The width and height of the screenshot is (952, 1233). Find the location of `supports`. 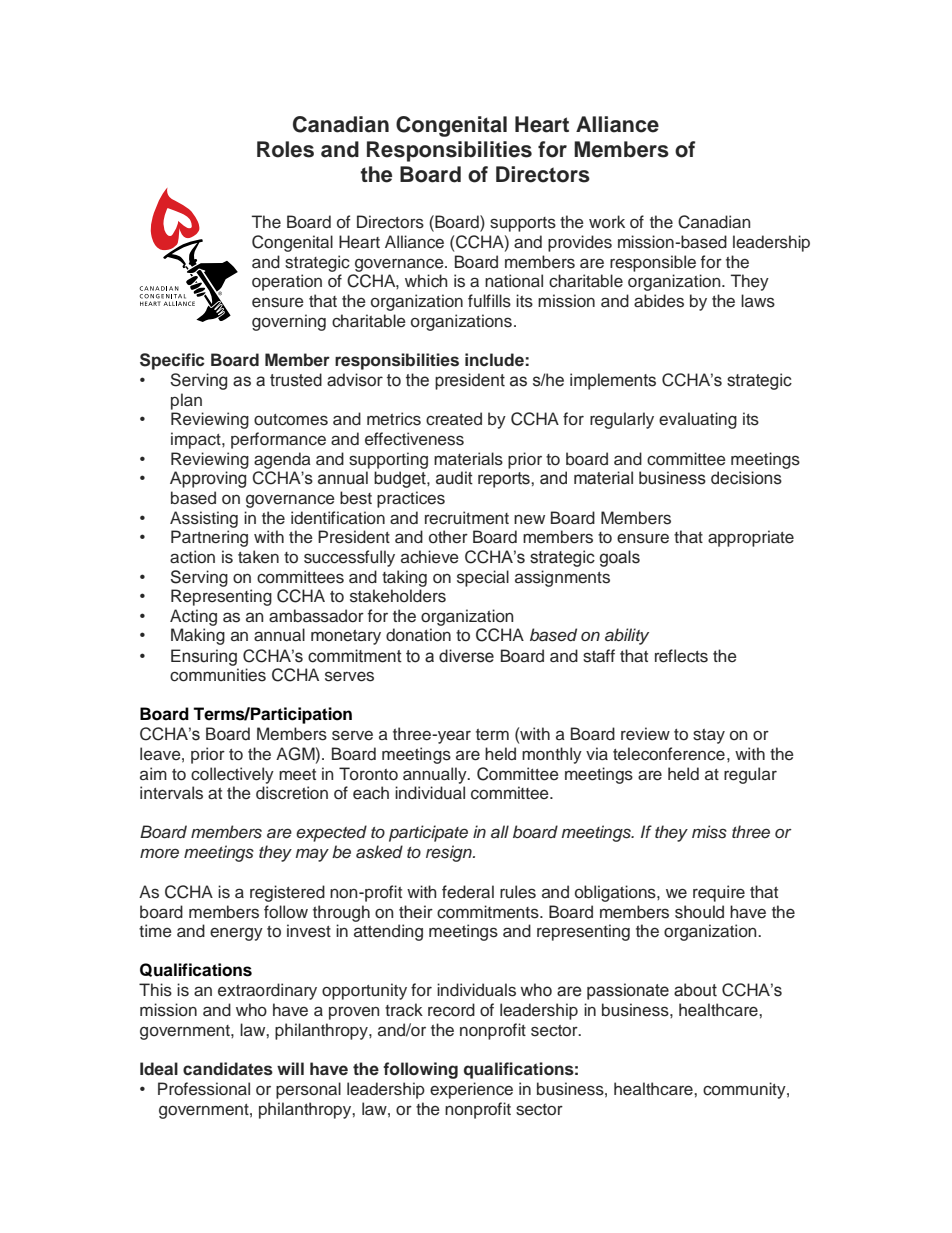

supports is located at coordinates (523, 224).
